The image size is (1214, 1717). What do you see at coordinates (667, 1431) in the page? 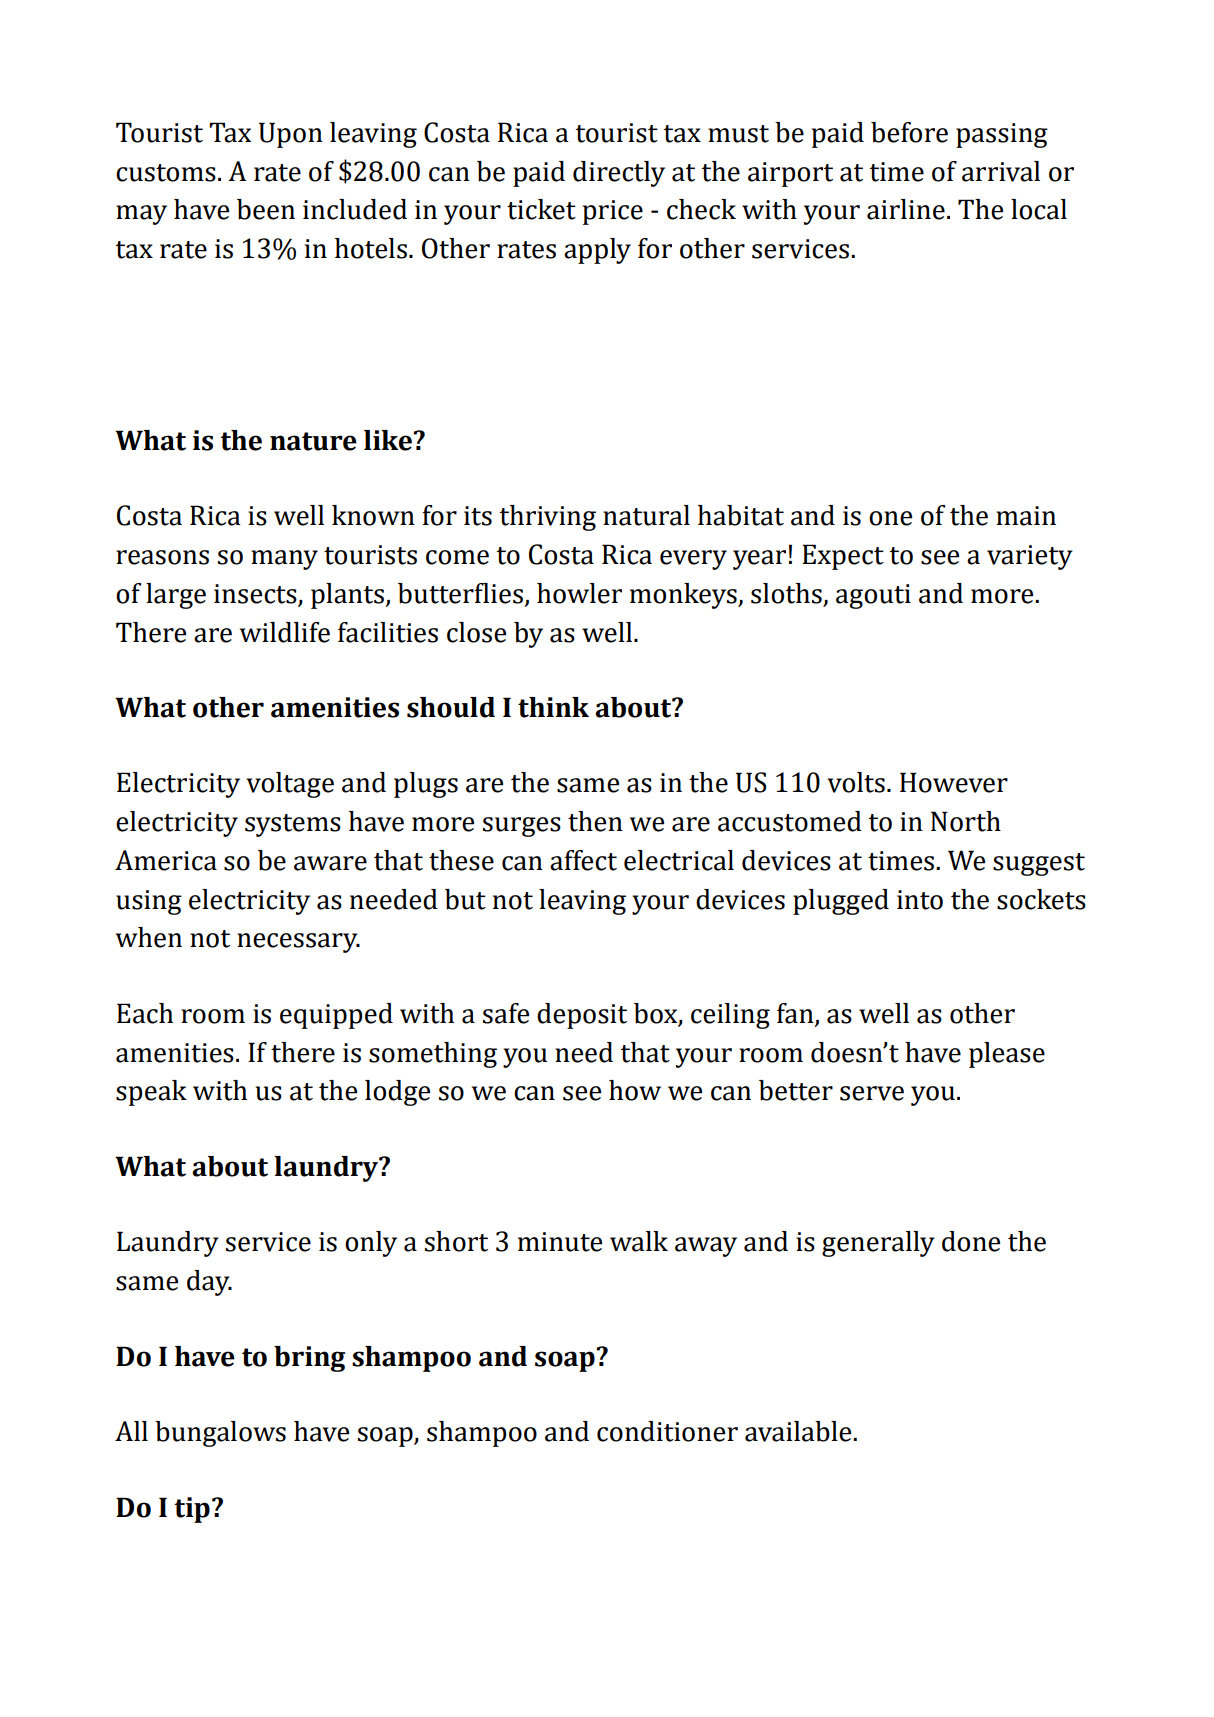
I see `conditioner` at bounding box center [667, 1431].
